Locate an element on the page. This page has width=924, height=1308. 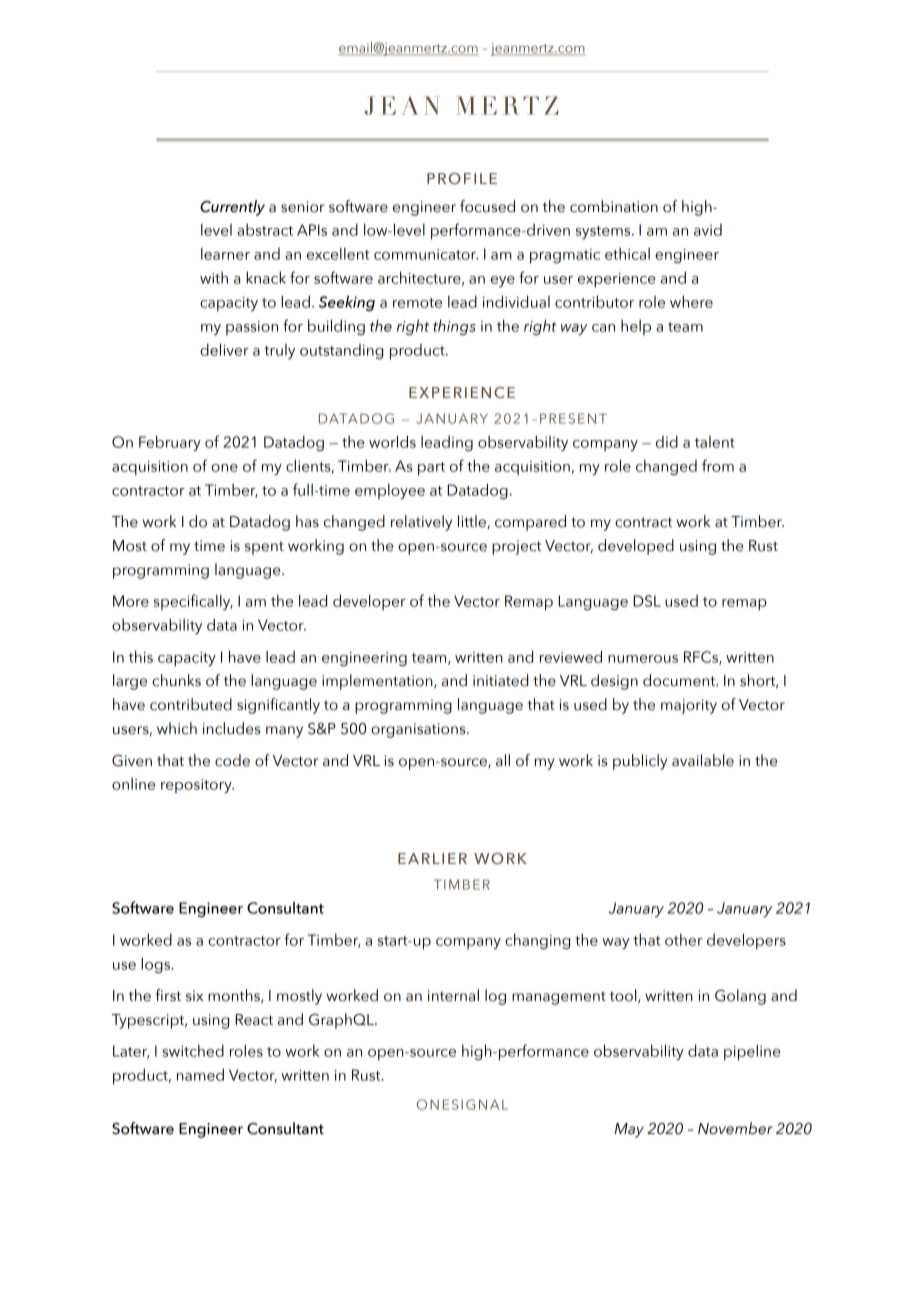
available is located at coordinates (703, 760).
